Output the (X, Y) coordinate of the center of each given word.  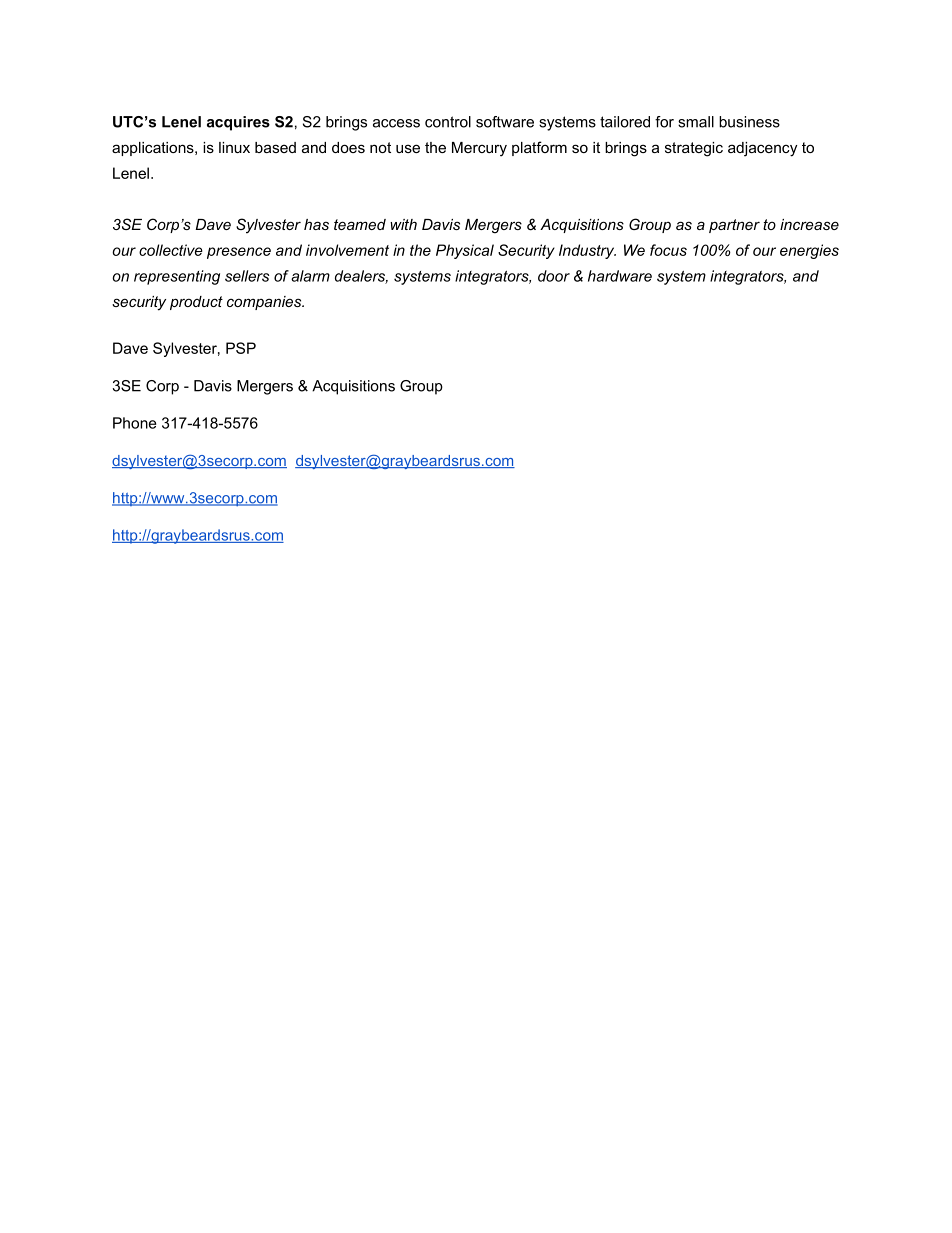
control (448, 122)
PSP (241, 348)
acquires (238, 123)
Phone (135, 423)
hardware (620, 276)
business (749, 122)
